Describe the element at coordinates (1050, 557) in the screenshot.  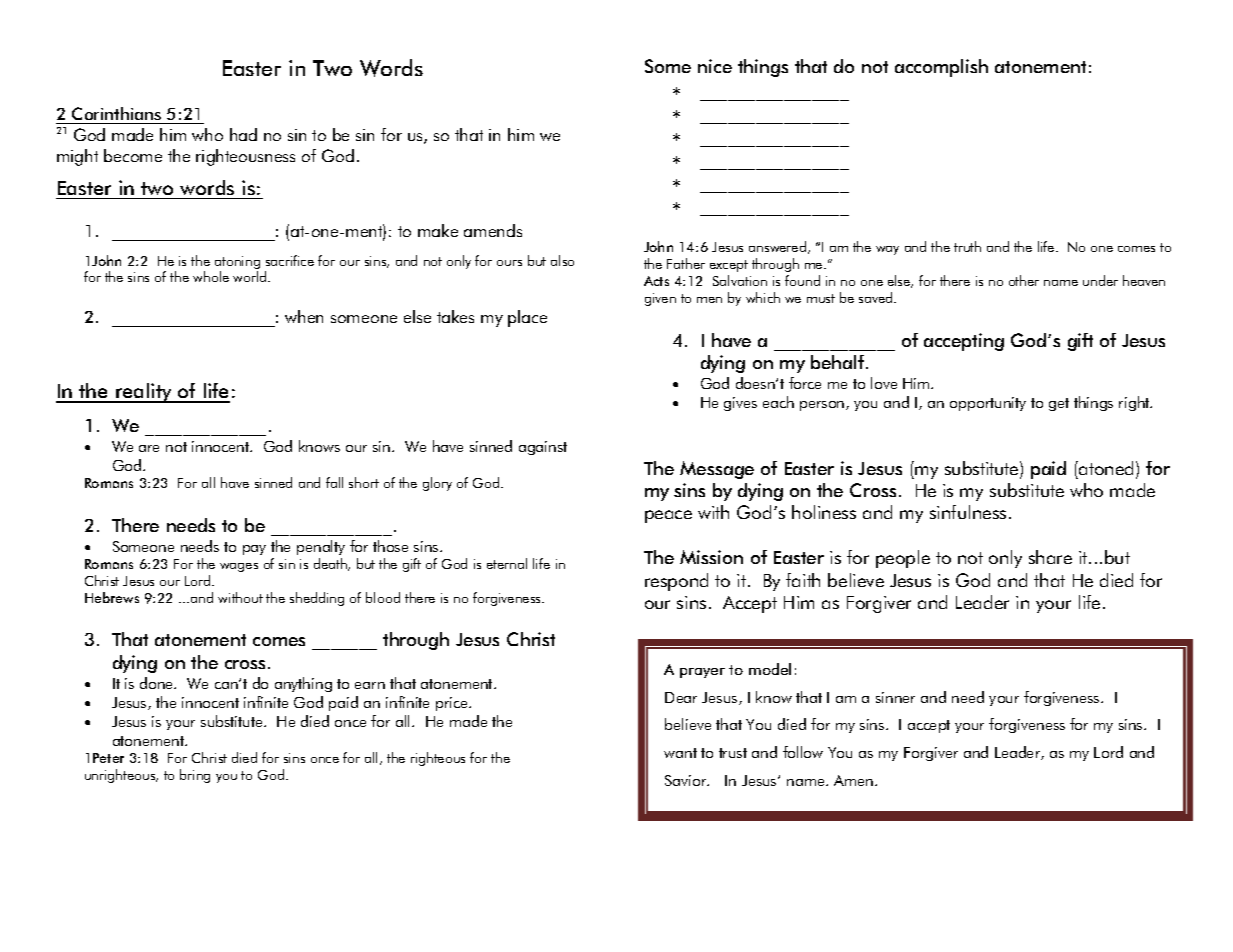
I see `share` at that location.
